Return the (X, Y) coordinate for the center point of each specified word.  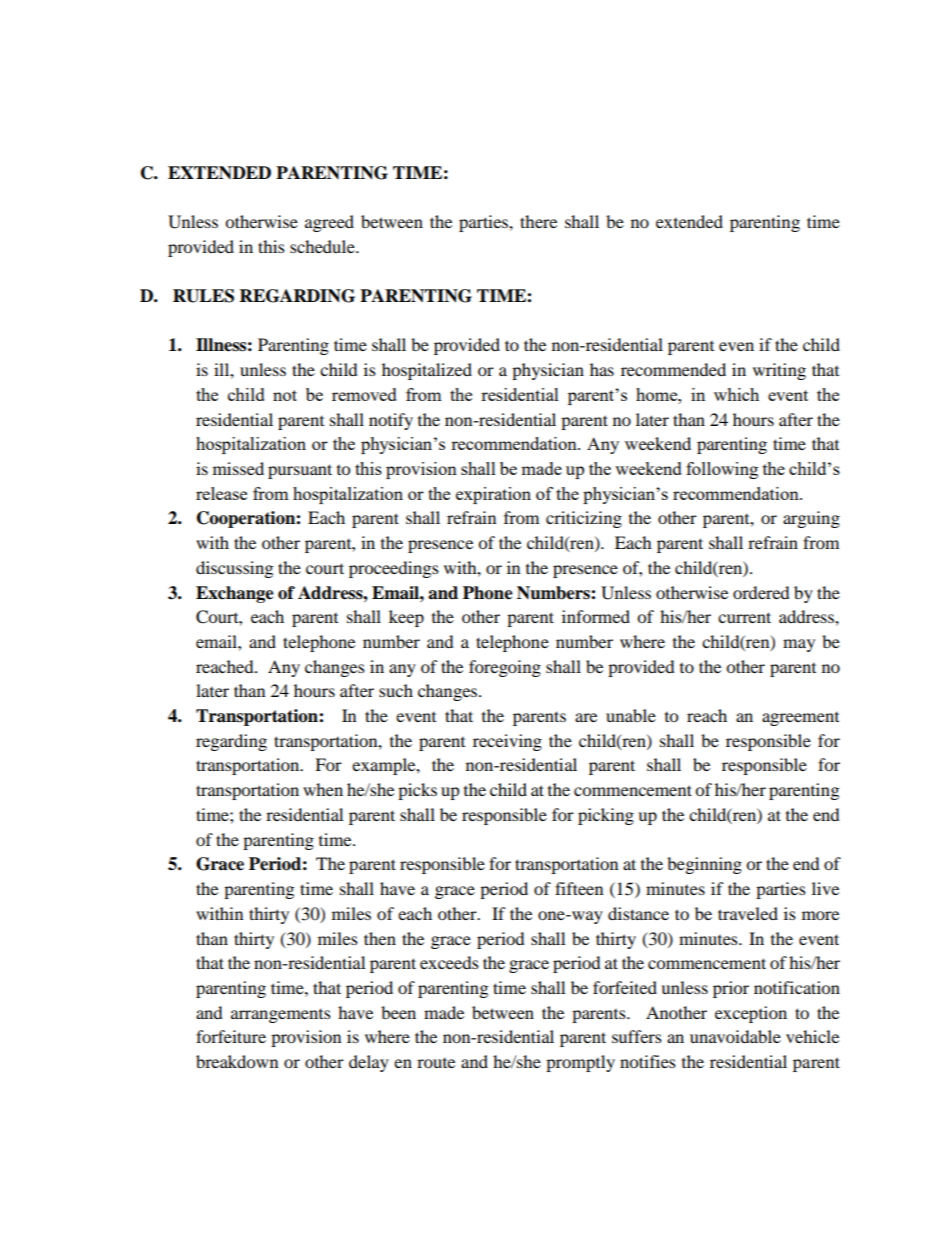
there (538, 221)
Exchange (235, 594)
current (744, 617)
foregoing (505, 668)
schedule (323, 246)
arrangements (281, 1016)
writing (779, 371)
